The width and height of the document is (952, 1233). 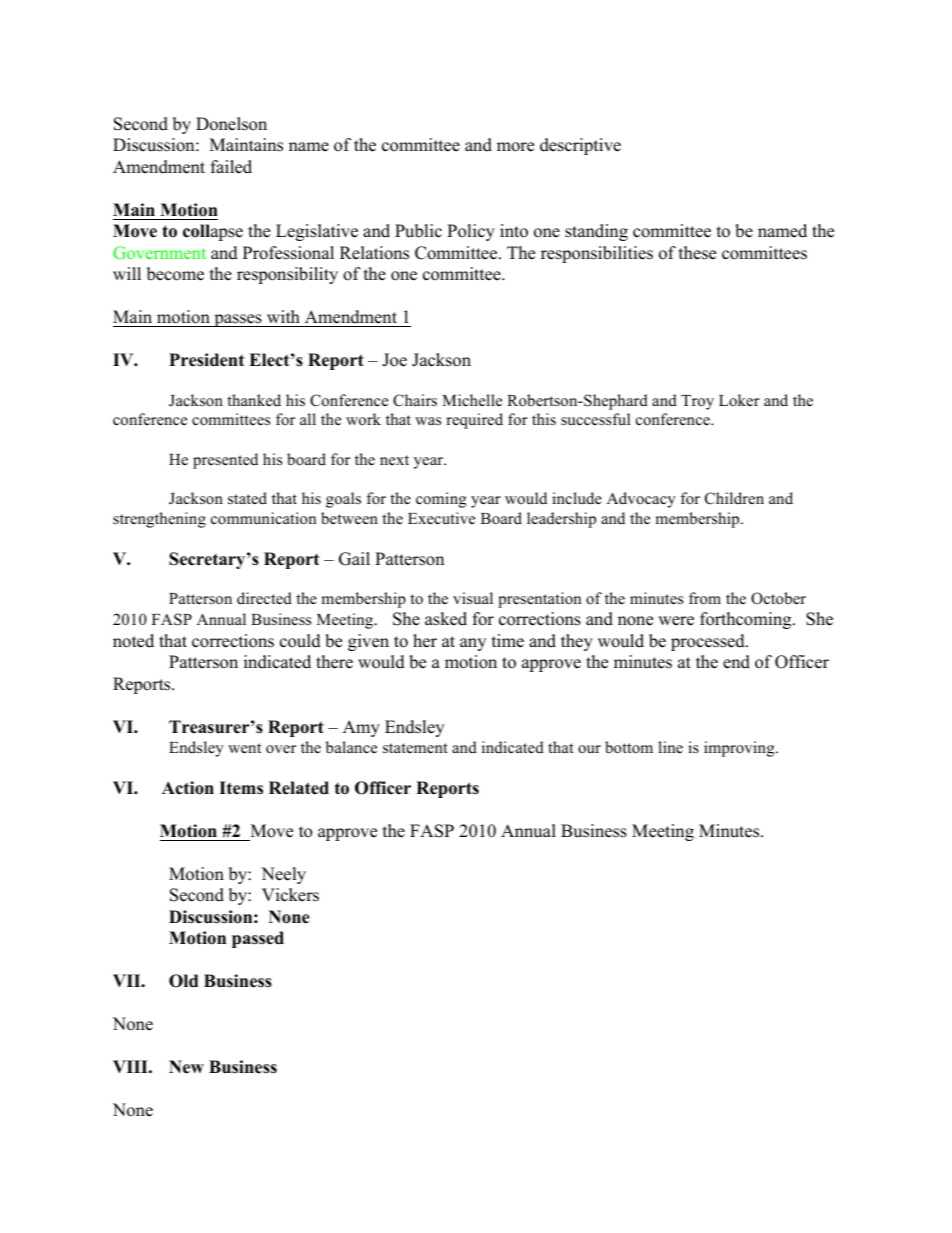 What do you see at coordinates (231, 167) in the document?
I see `failed` at bounding box center [231, 167].
